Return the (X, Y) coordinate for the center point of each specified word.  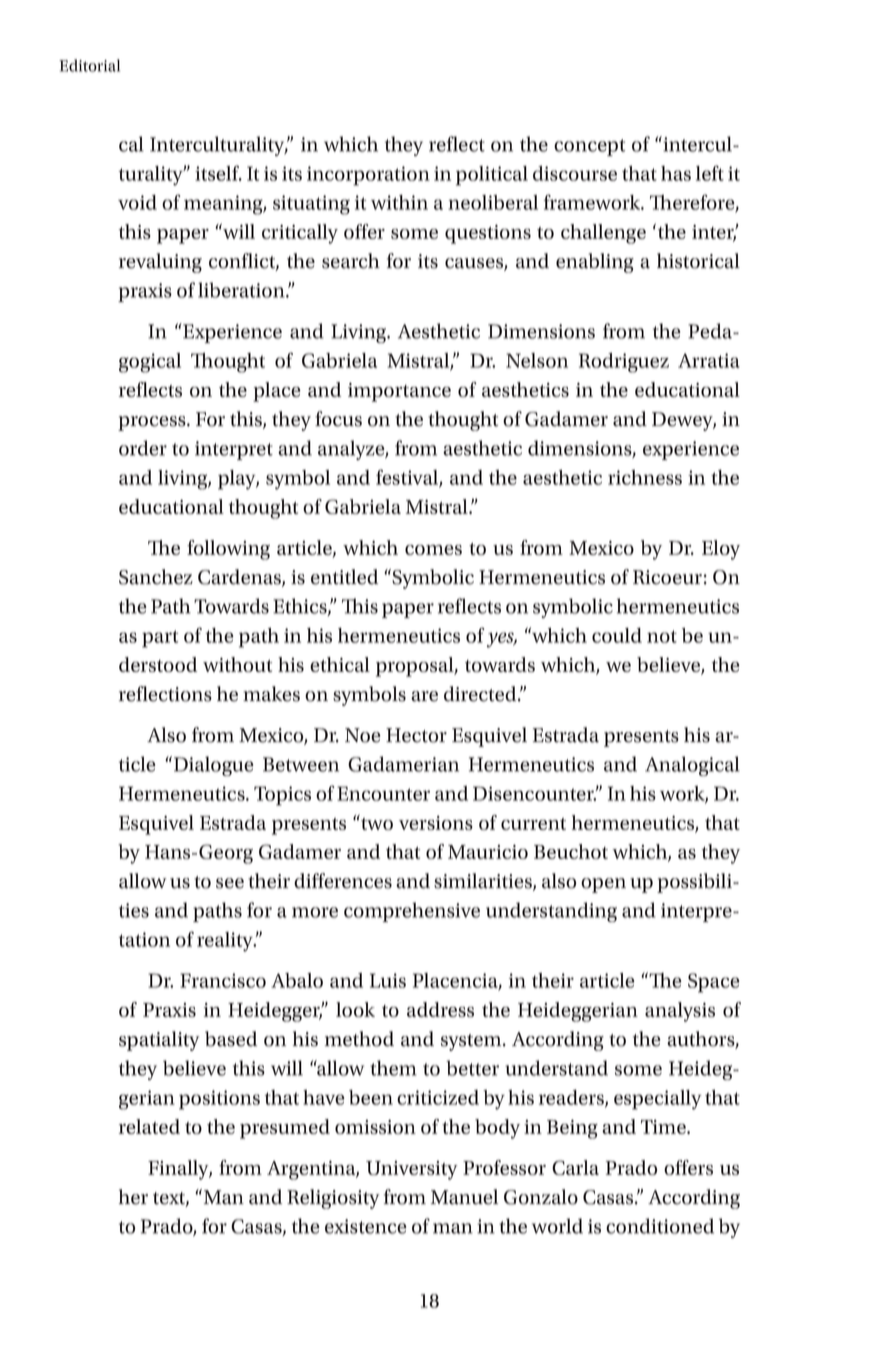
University (412, 1170)
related (149, 1126)
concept (589, 147)
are (424, 696)
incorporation (368, 176)
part (160, 639)
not (662, 636)
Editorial (89, 65)
